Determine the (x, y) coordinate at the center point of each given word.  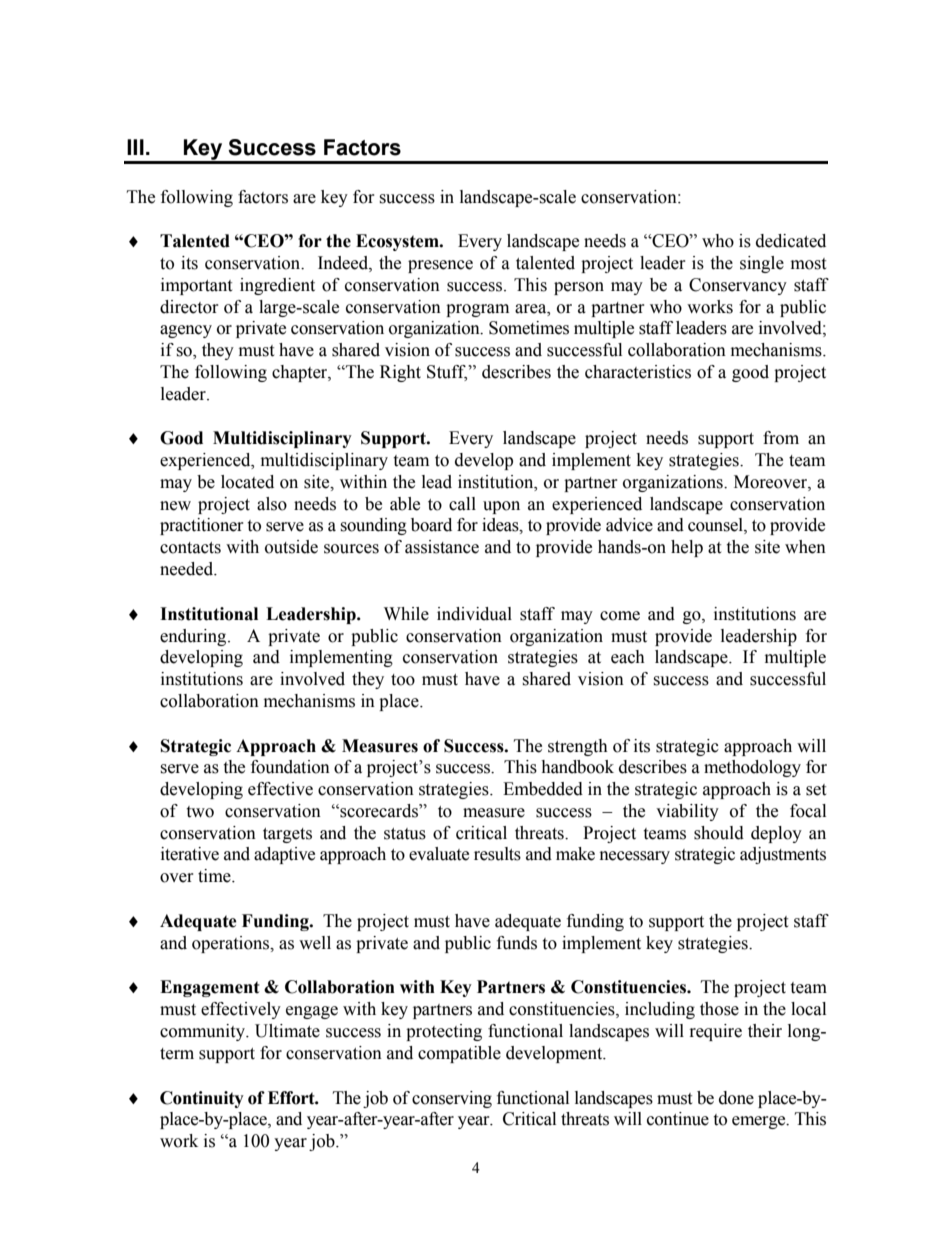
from (781, 438)
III (135, 147)
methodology (752, 768)
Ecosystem (398, 242)
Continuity (202, 1099)
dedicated (791, 241)
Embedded (543, 789)
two (200, 812)
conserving (452, 1099)
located (247, 482)
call (462, 504)
